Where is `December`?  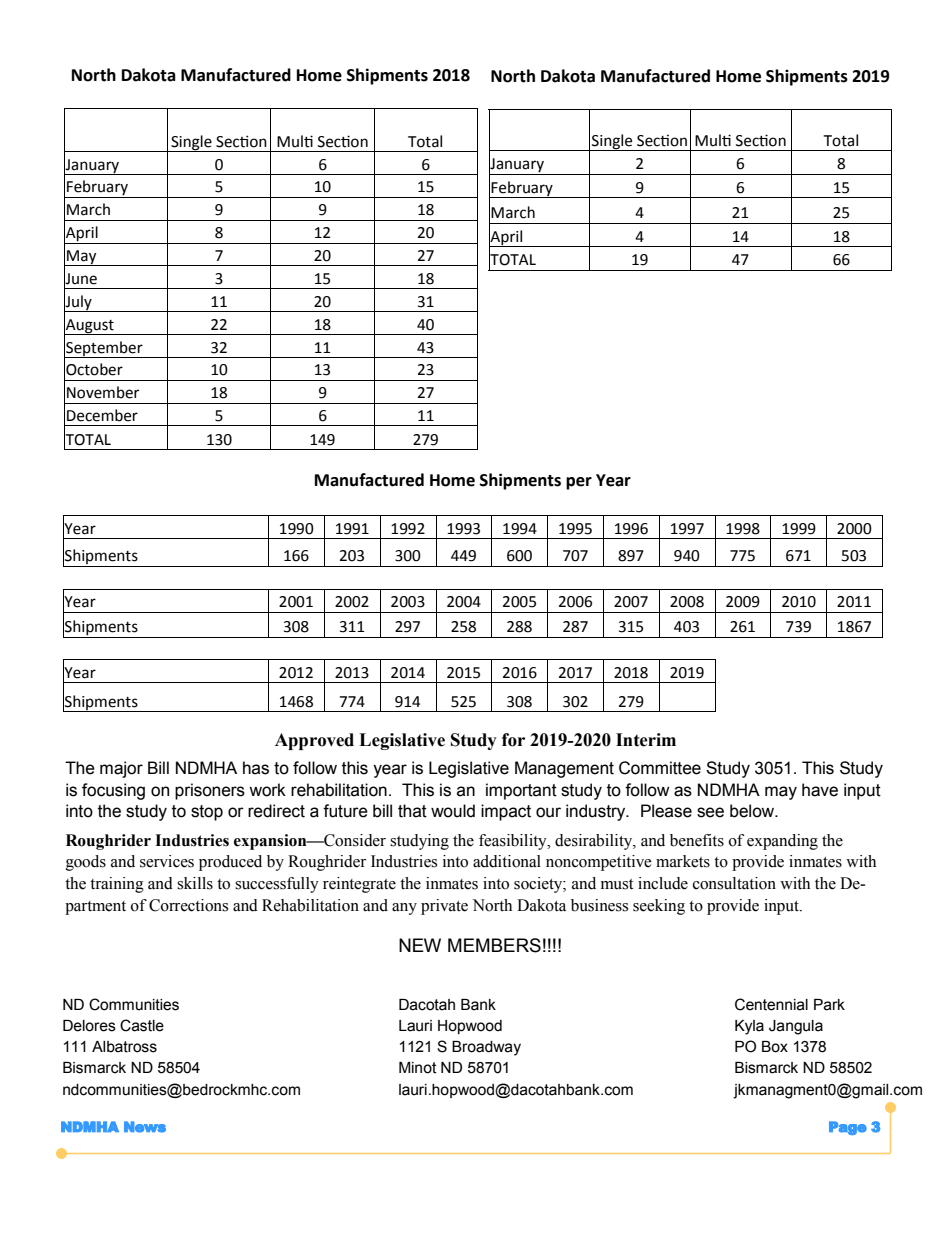
December is located at coordinates (102, 415).
